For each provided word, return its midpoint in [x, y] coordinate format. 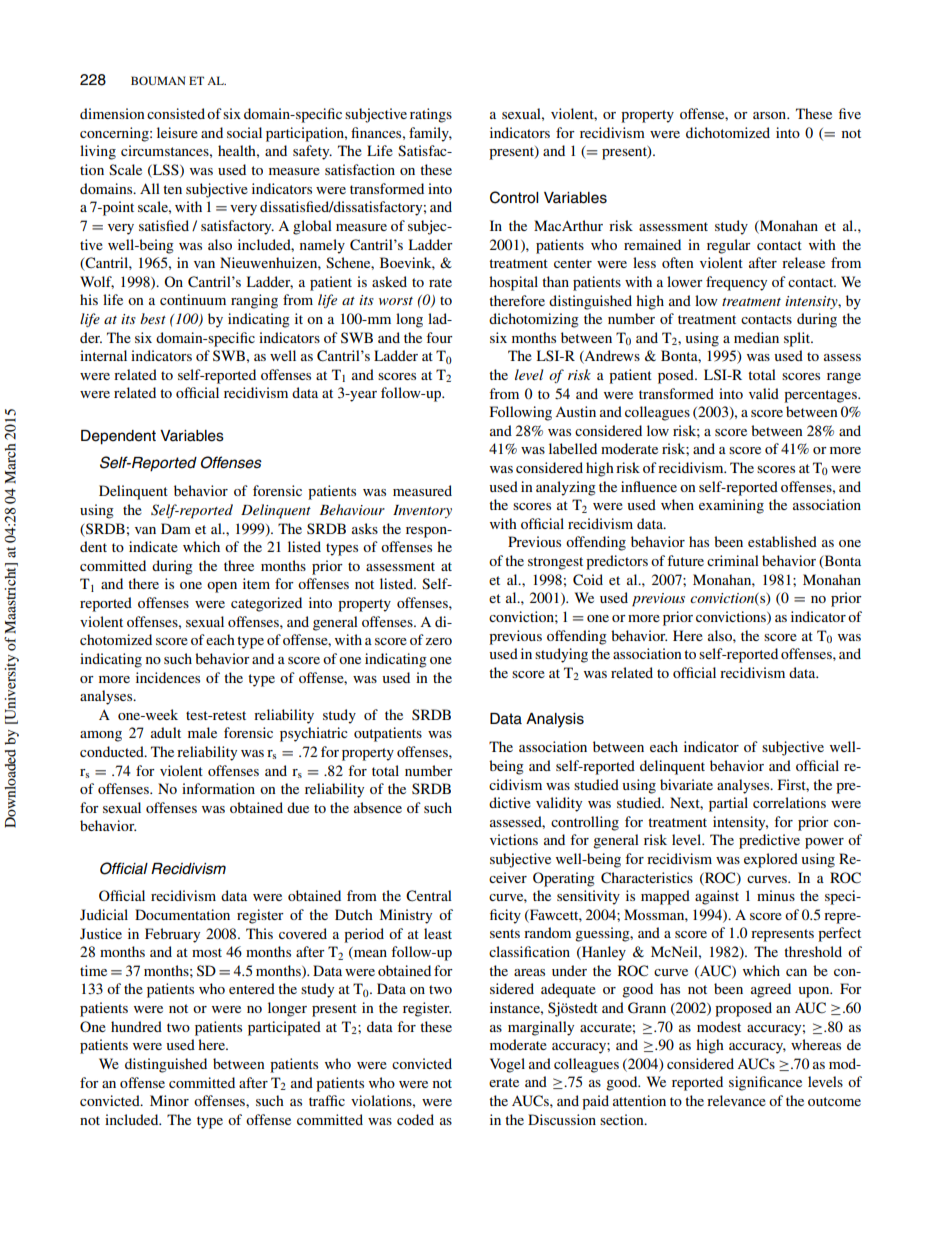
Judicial [104, 915]
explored [771, 860]
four [439, 337]
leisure [177, 132]
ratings [431, 115]
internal [103, 355]
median [756, 337]
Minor [169, 1100]
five [850, 113]
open [222, 587]
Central [429, 896]
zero [438, 641]
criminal [733, 560]
